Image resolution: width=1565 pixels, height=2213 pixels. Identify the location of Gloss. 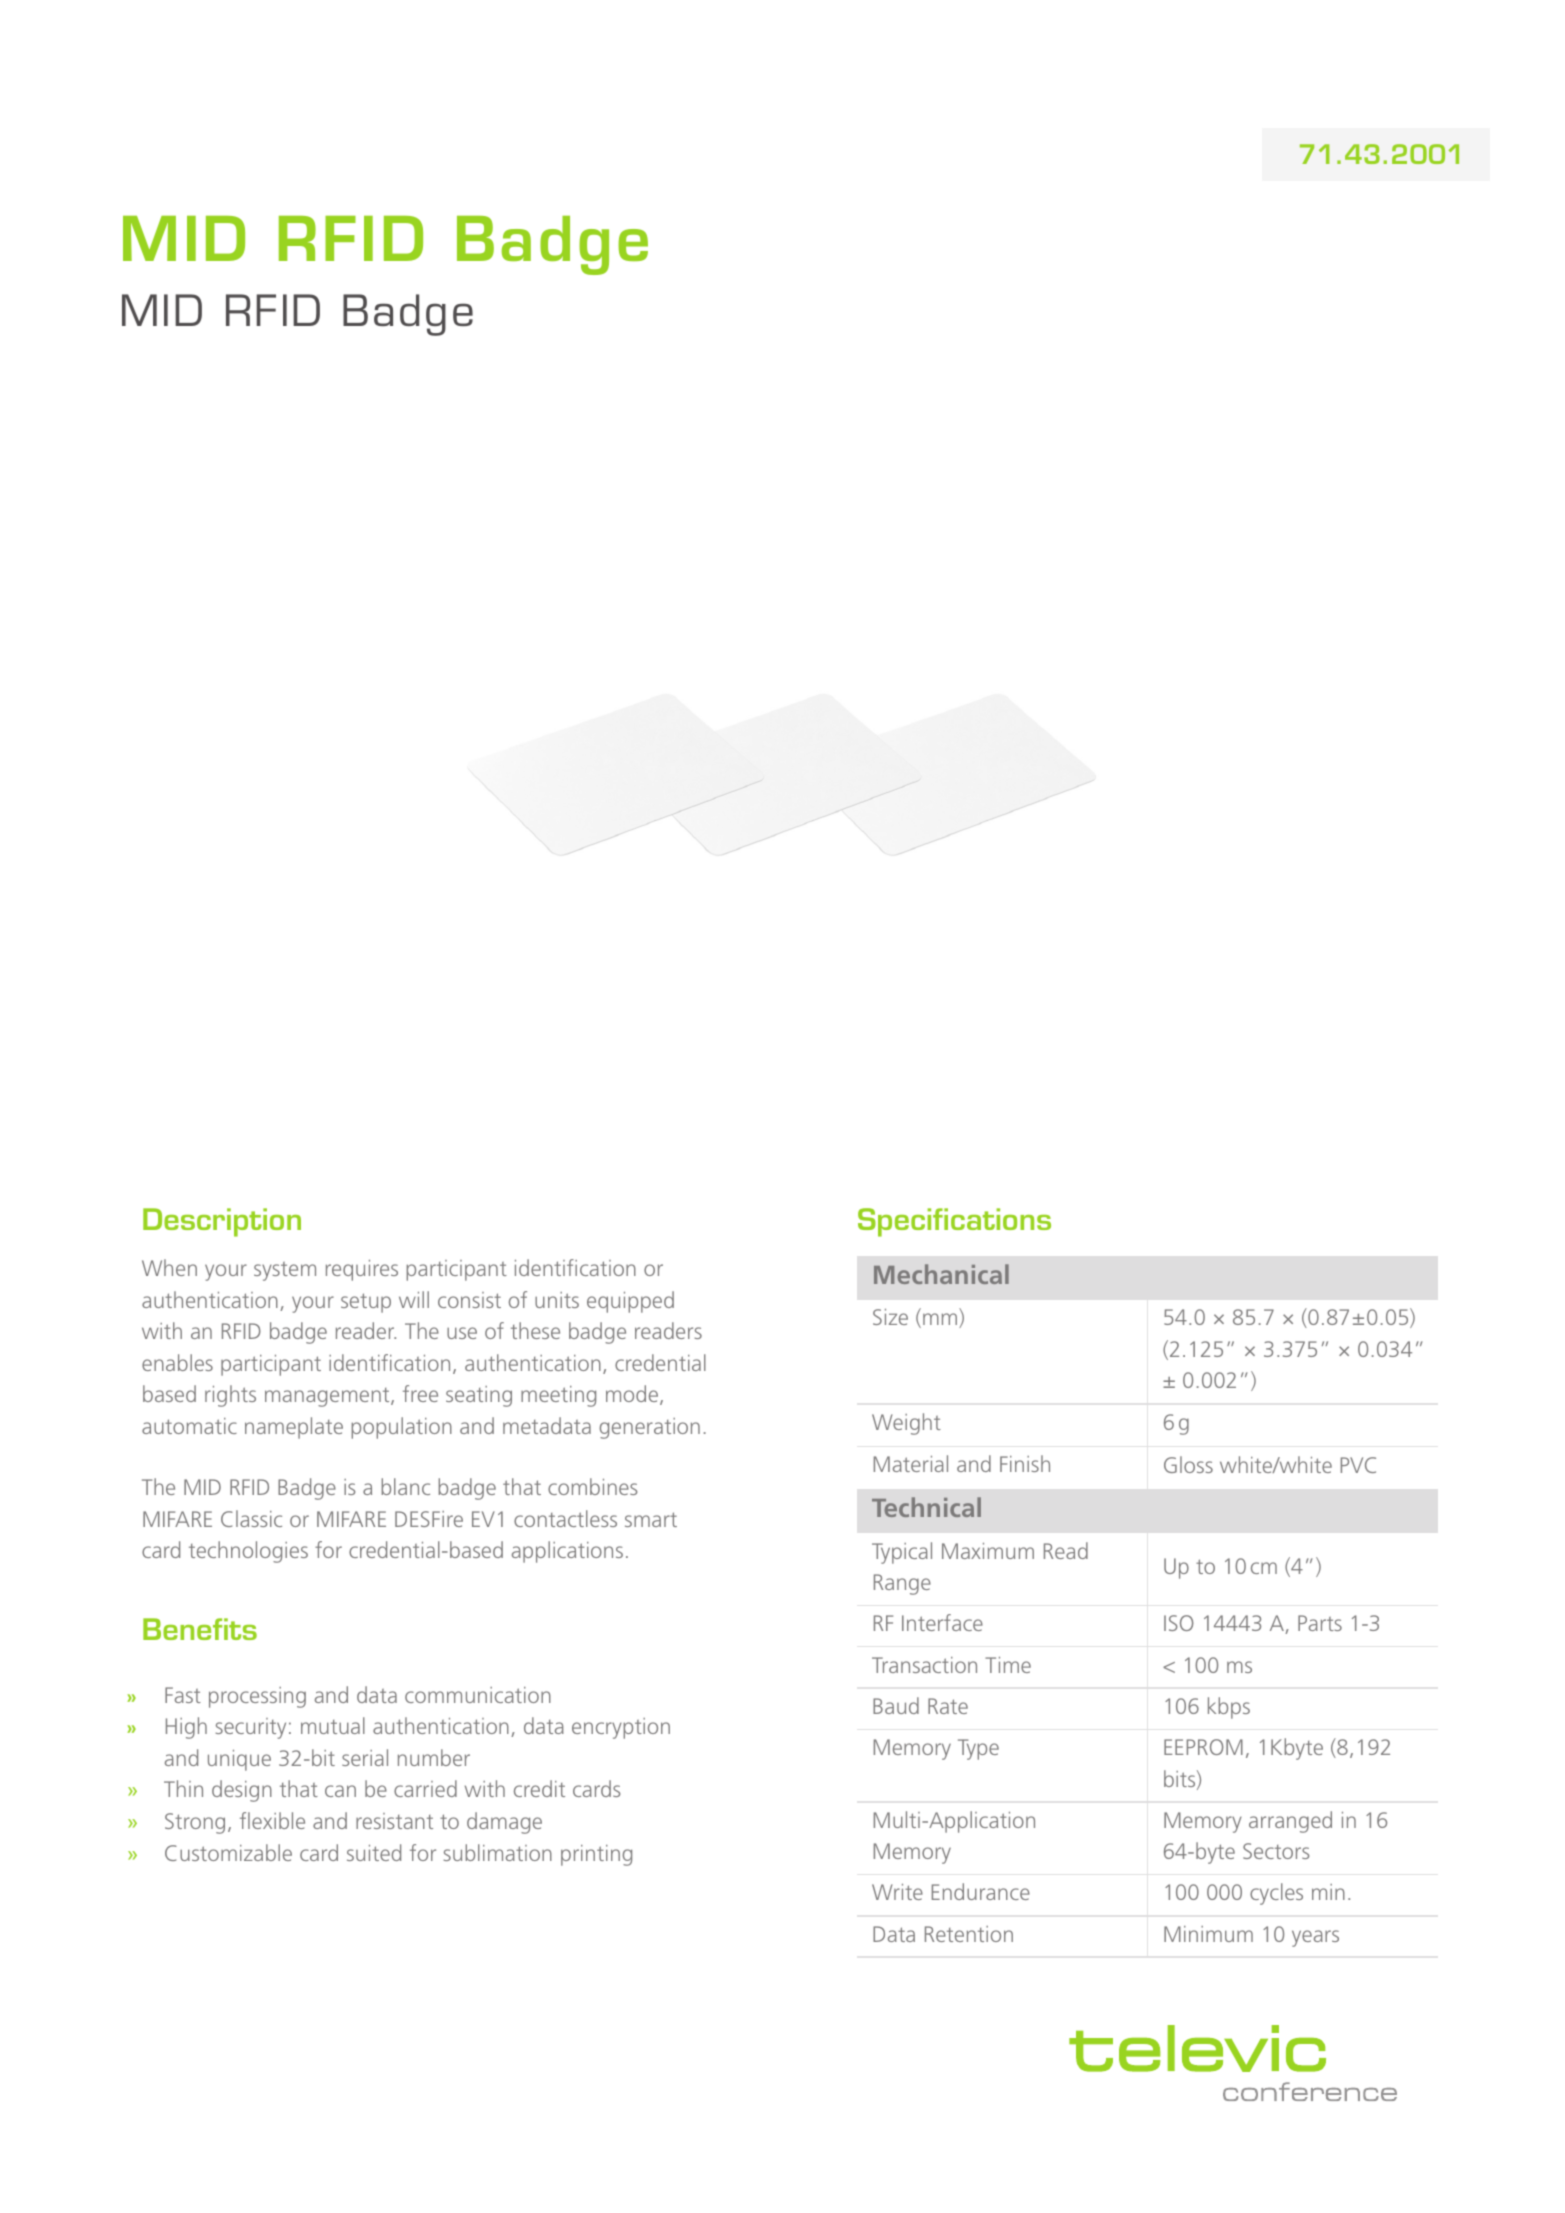
(1188, 1464).
